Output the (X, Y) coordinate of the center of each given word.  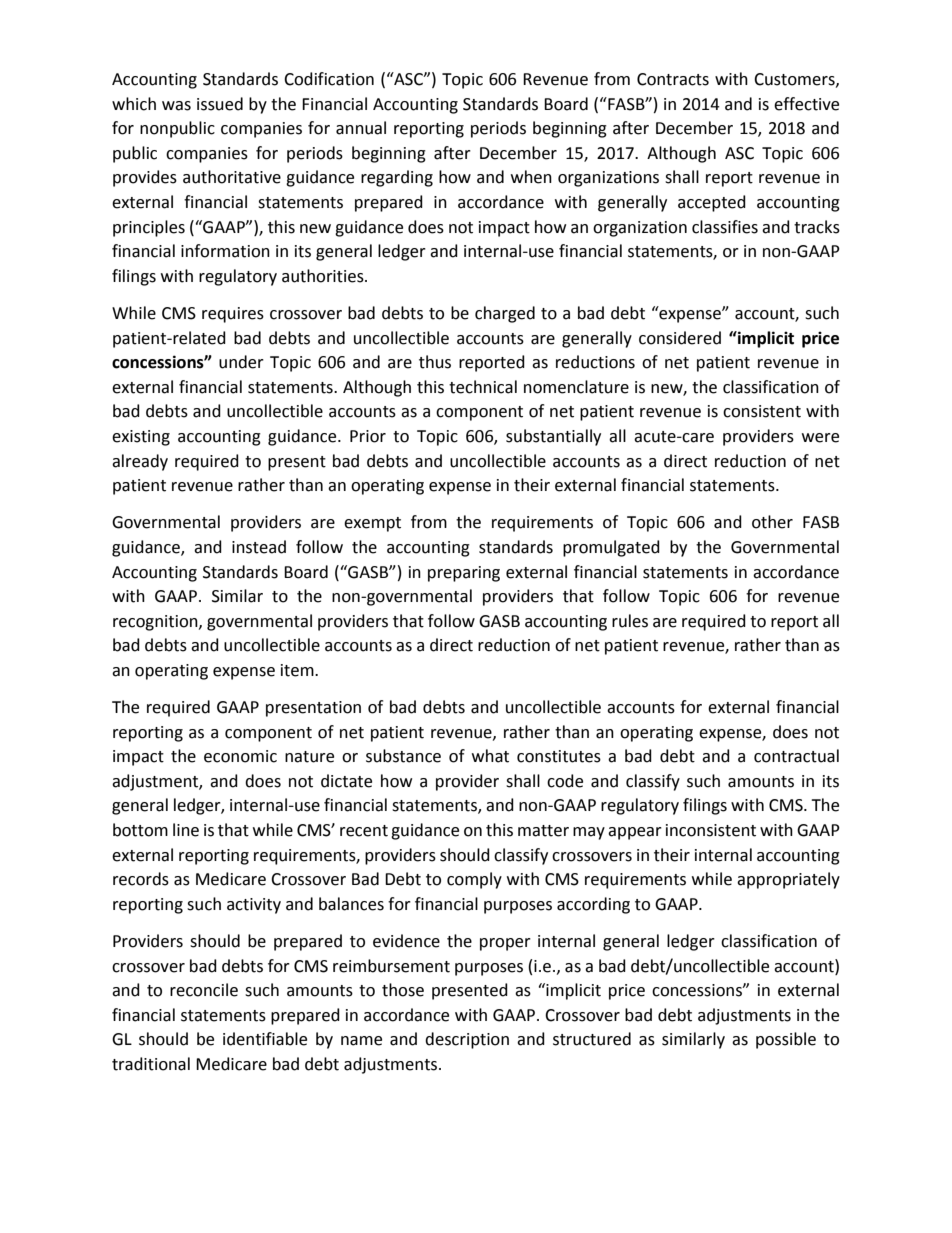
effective (806, 104)
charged (505, 314)
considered (680, 338)
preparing (464, 574)
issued (220, 104)
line (186, 830)
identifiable (265, 1039)
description (467, 1040)
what (490, 756)
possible (786, 1040)
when (531, 177)
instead (259, 547)
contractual (796, 756)
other (772, 522)
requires (233, 315)
